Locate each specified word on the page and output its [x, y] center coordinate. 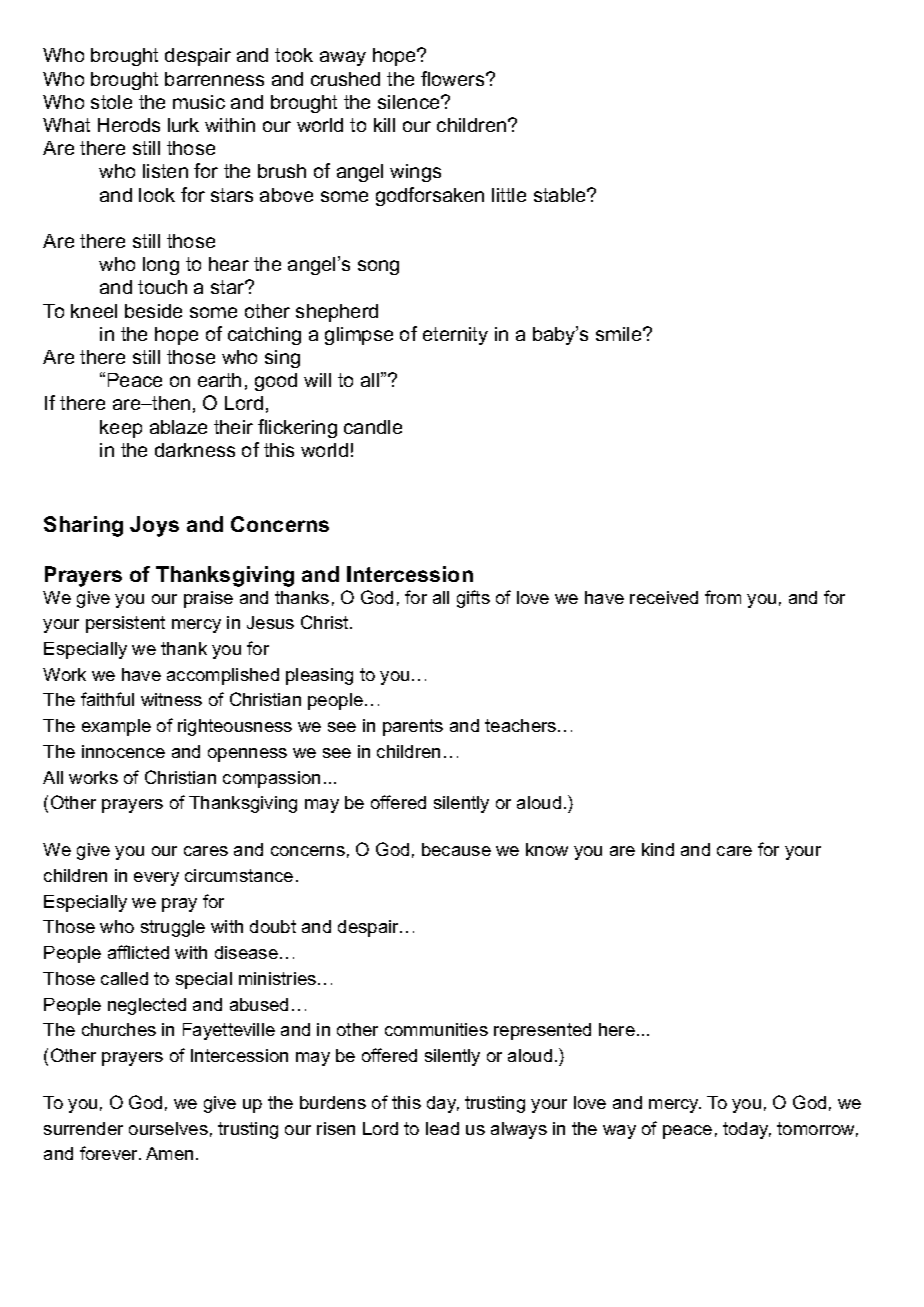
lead [442, 1128]
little [509, 195]
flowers [454, 78]
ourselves [168, 1128]
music [199, 102]
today [747, 1130]
